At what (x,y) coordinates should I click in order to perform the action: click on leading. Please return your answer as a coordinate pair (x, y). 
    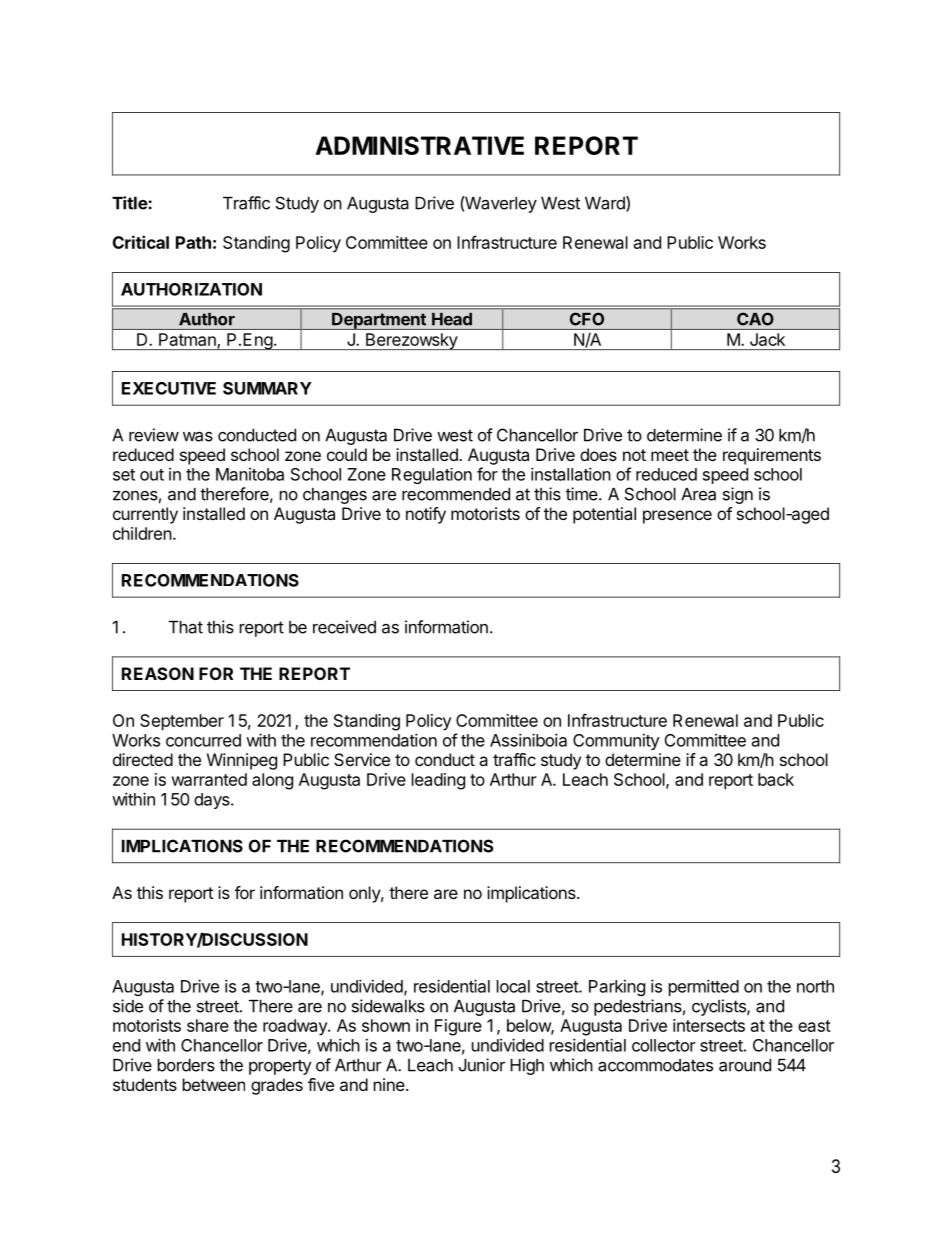
    Looking at the image, I should click on (438, 781).
